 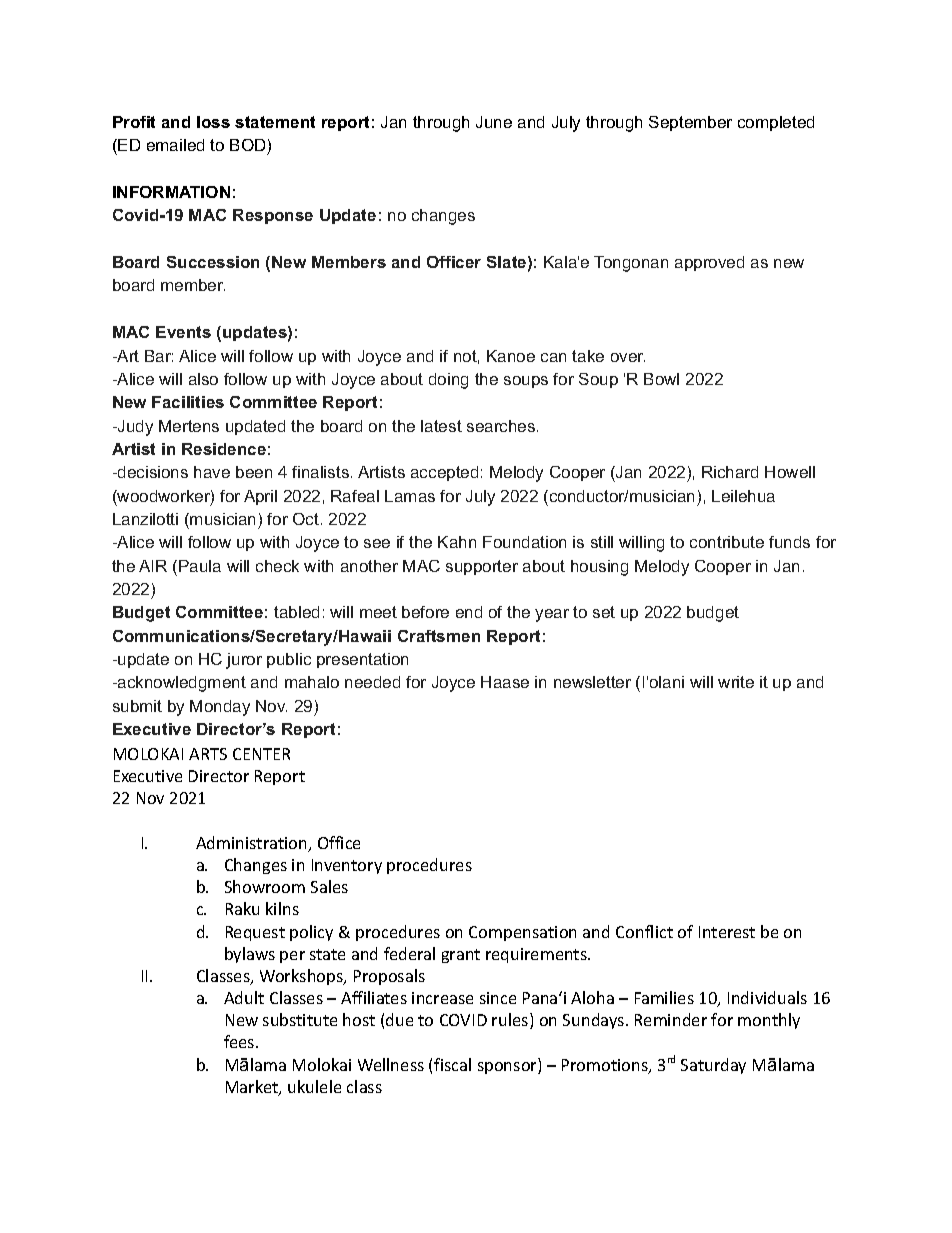 I want to click on also, so click(x=203, y=379).
